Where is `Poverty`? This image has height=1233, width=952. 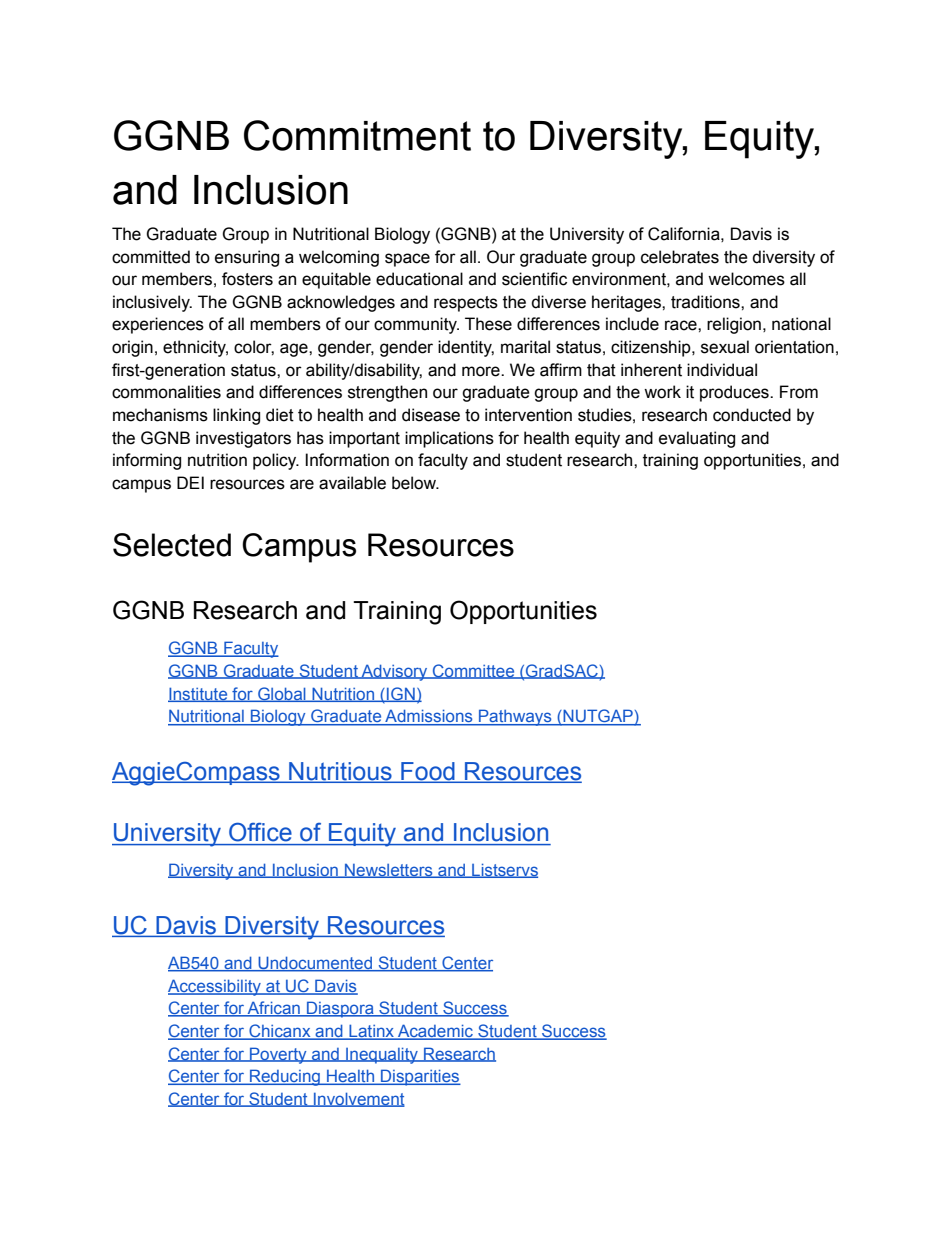
Poverty is located at coordinates (278, 1055).
